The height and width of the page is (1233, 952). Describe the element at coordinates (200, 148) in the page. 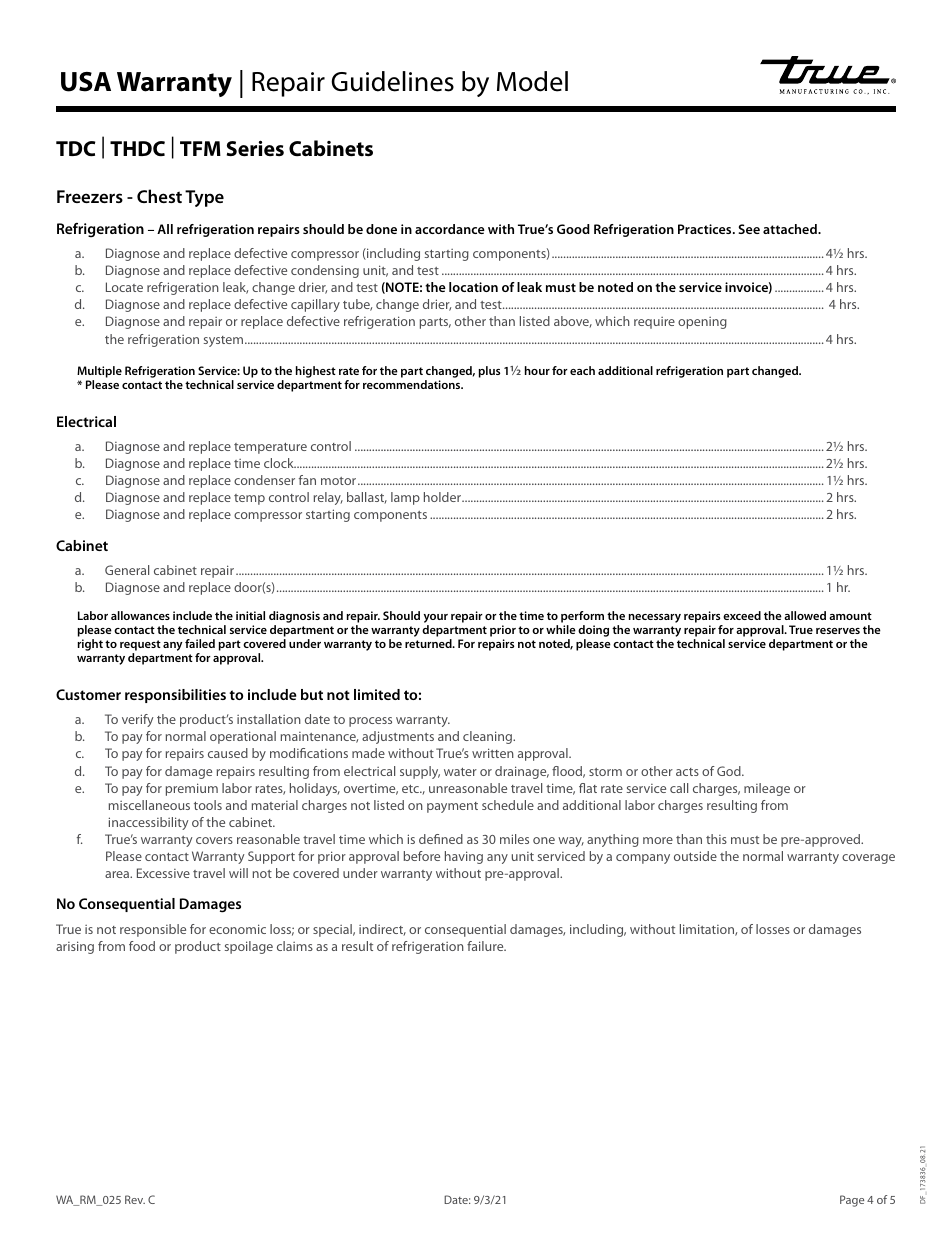

I see `TFM` at that location.
